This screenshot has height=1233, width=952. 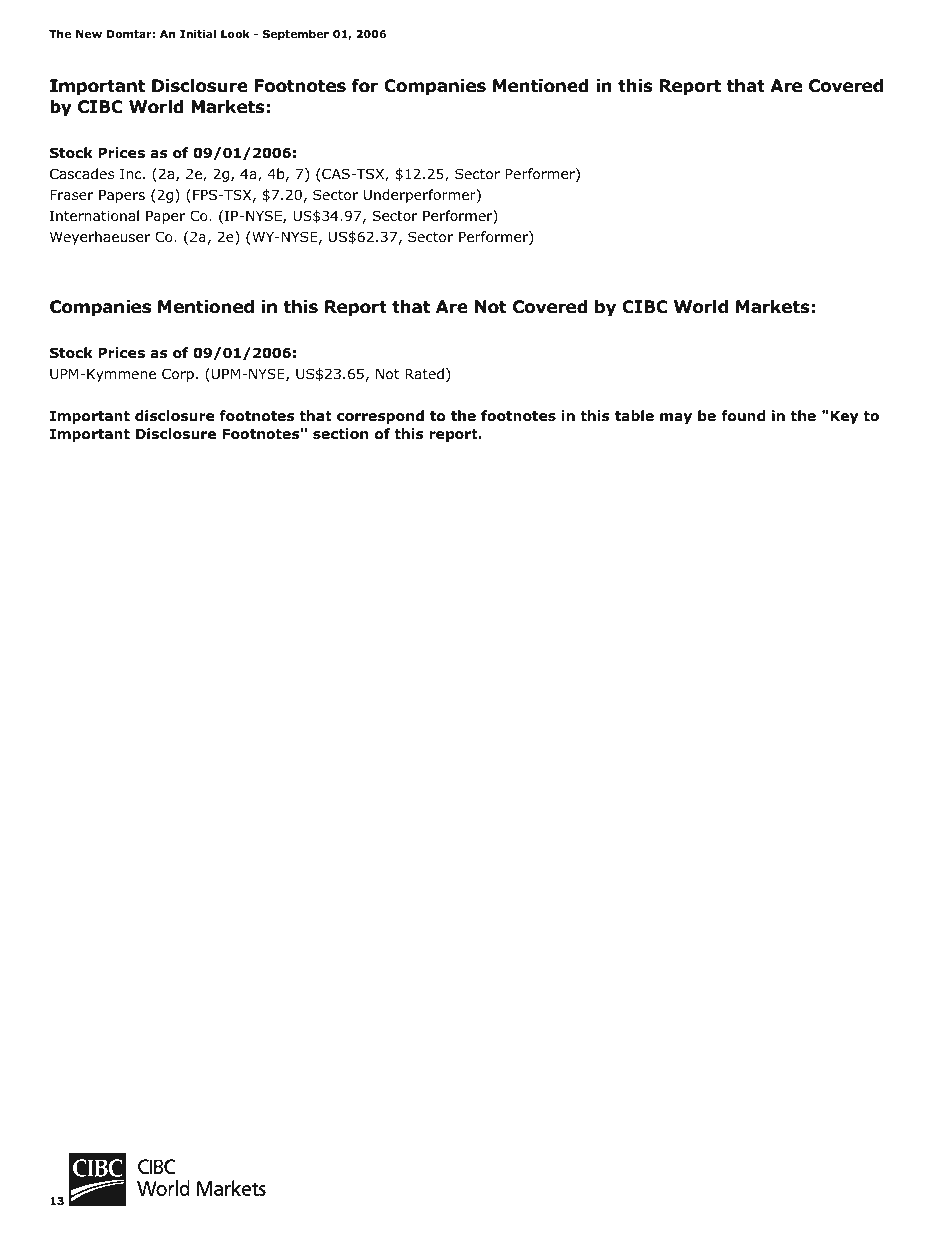 I want to click on correspond, so click(x=380, y=417).
